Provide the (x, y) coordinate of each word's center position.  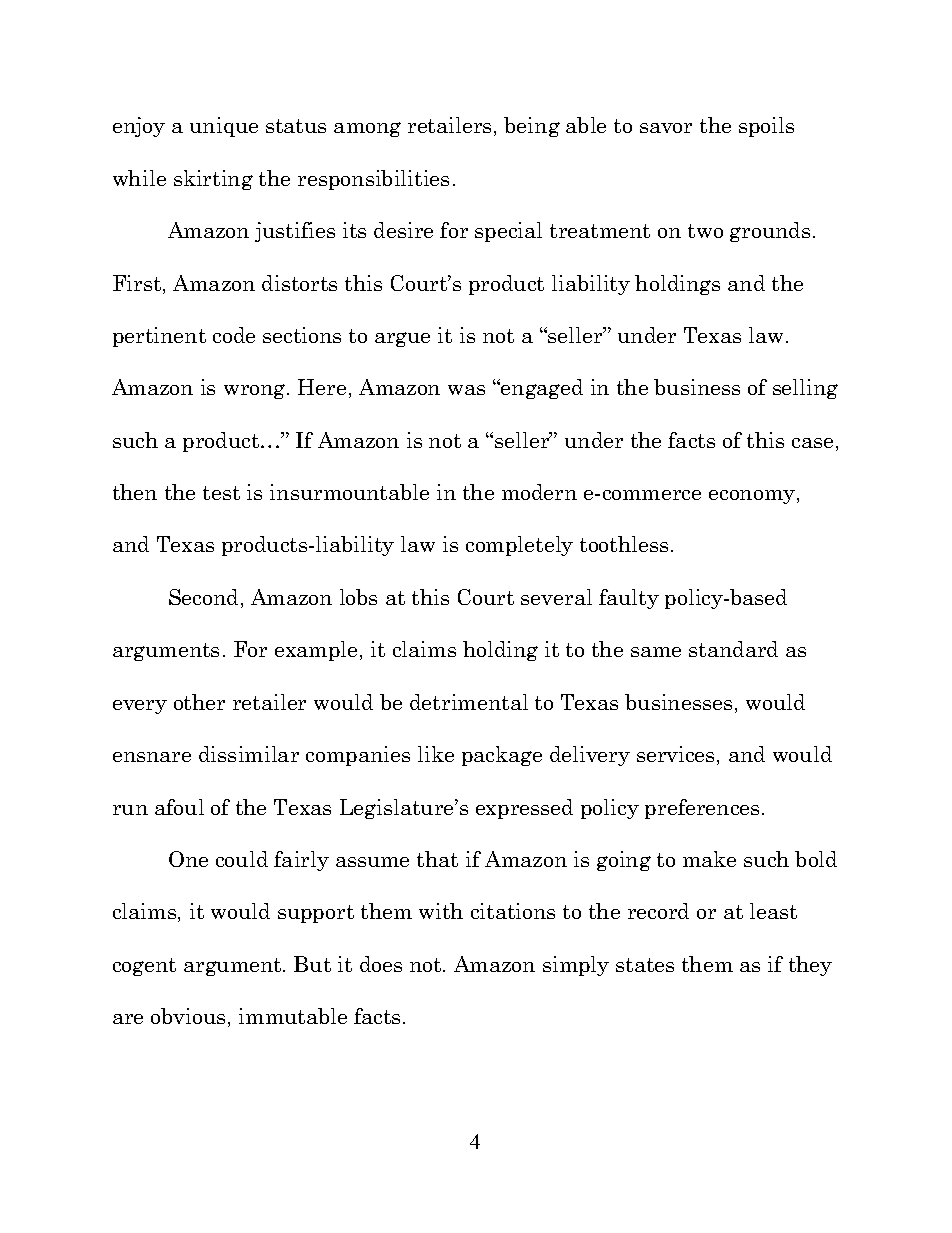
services (677, 755)
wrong (256, 391)
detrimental (469, 702)
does (381, 964)
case (812, 443)
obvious (188, 1016)
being (532, 127)
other (199, 702)
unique (224, 127)
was (466, 390)
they (810, 966)
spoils (766, 127)
